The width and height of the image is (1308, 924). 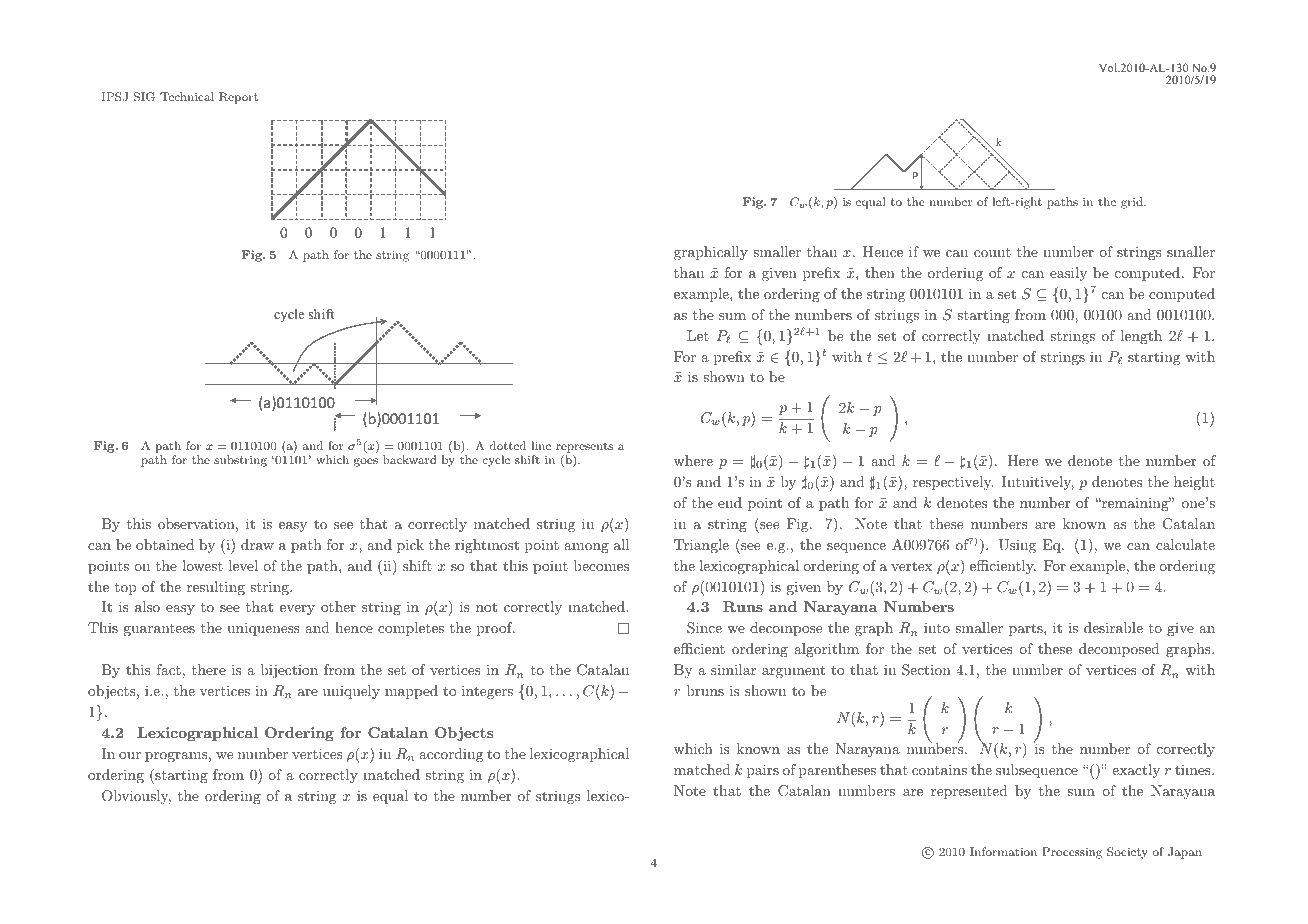 I want to click on then, so click(x=880, y=272).
